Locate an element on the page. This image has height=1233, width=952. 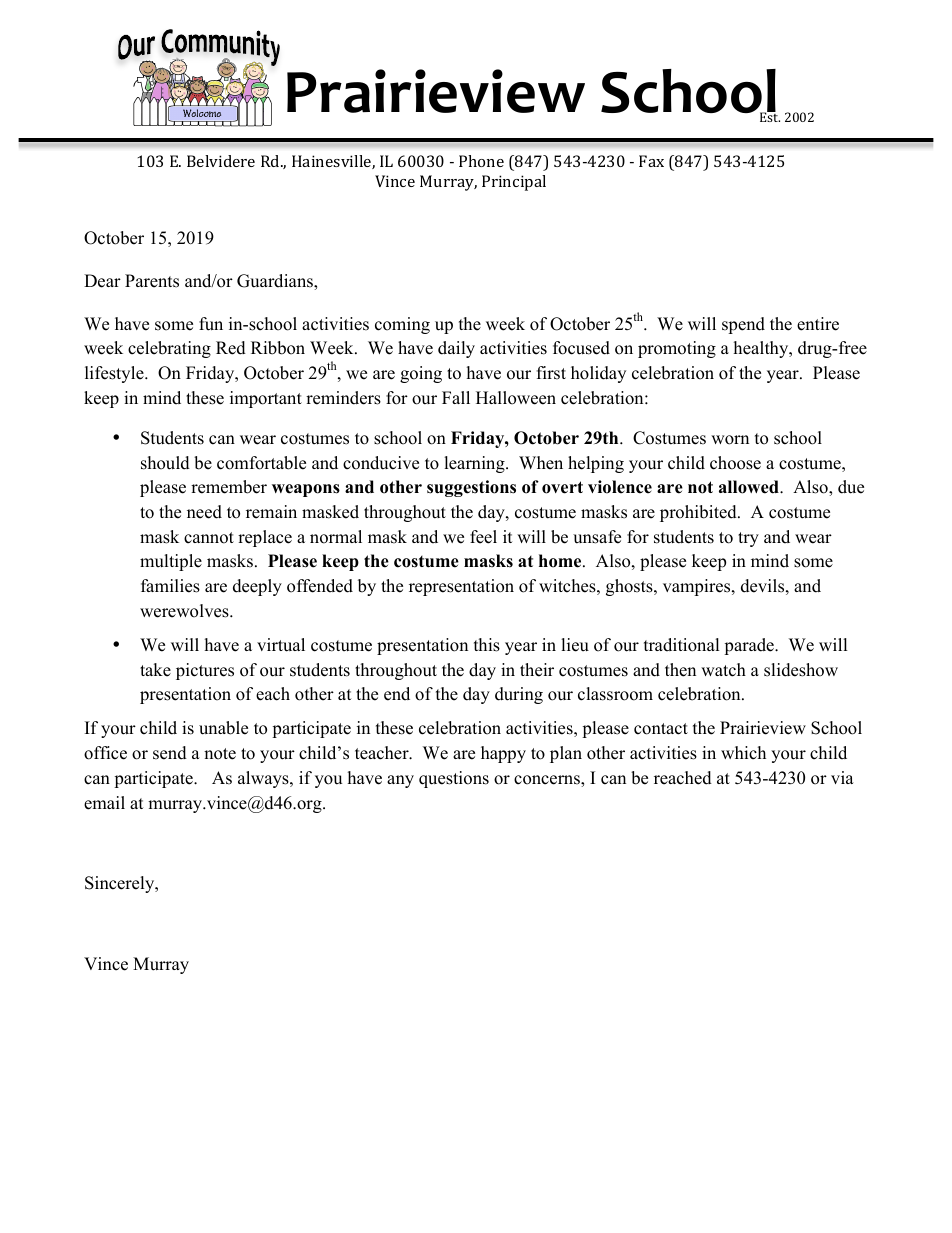
daily is located at coordinates (456, 349).
